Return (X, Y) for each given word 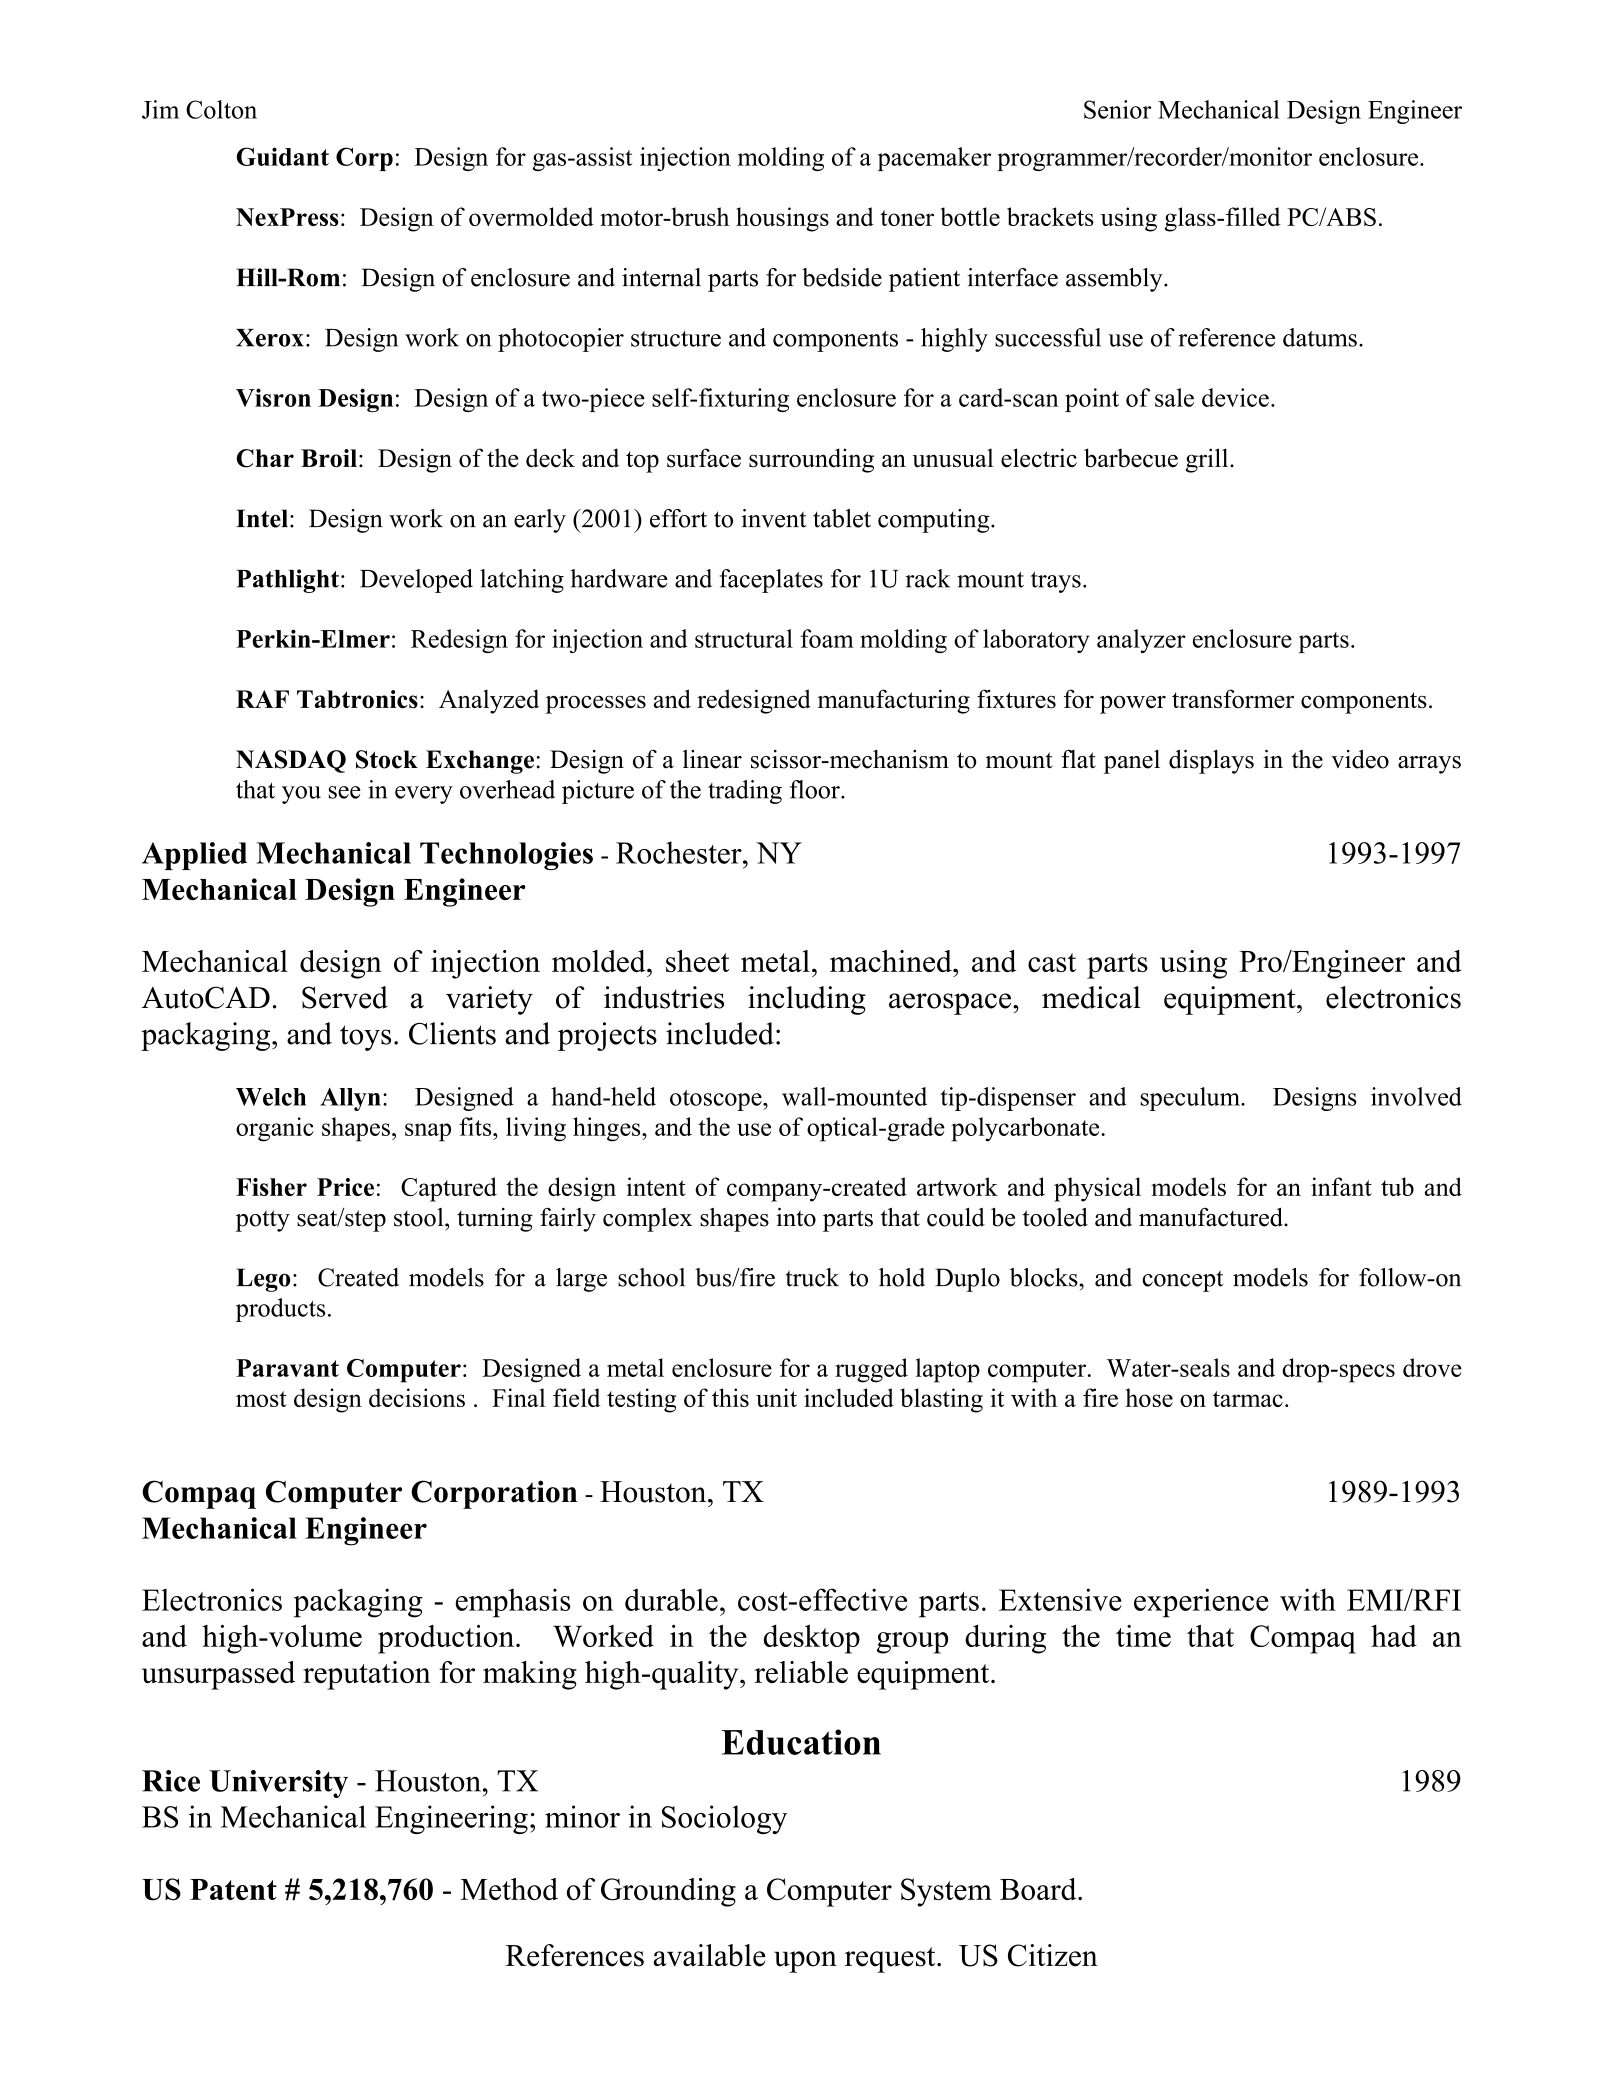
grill (1208, 460)
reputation (367, 1675)
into (796, 1217)
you (301, 795)
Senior (1118, 109)
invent (773, 518)
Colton (221, 109)
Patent (233, 1889)
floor (816, 789)
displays (1211, 762)
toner (907, 218)
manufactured (1212, 1217)
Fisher (271, 1187)
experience (1201, 1603)
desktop (812, 1639)
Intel (262, 518)
